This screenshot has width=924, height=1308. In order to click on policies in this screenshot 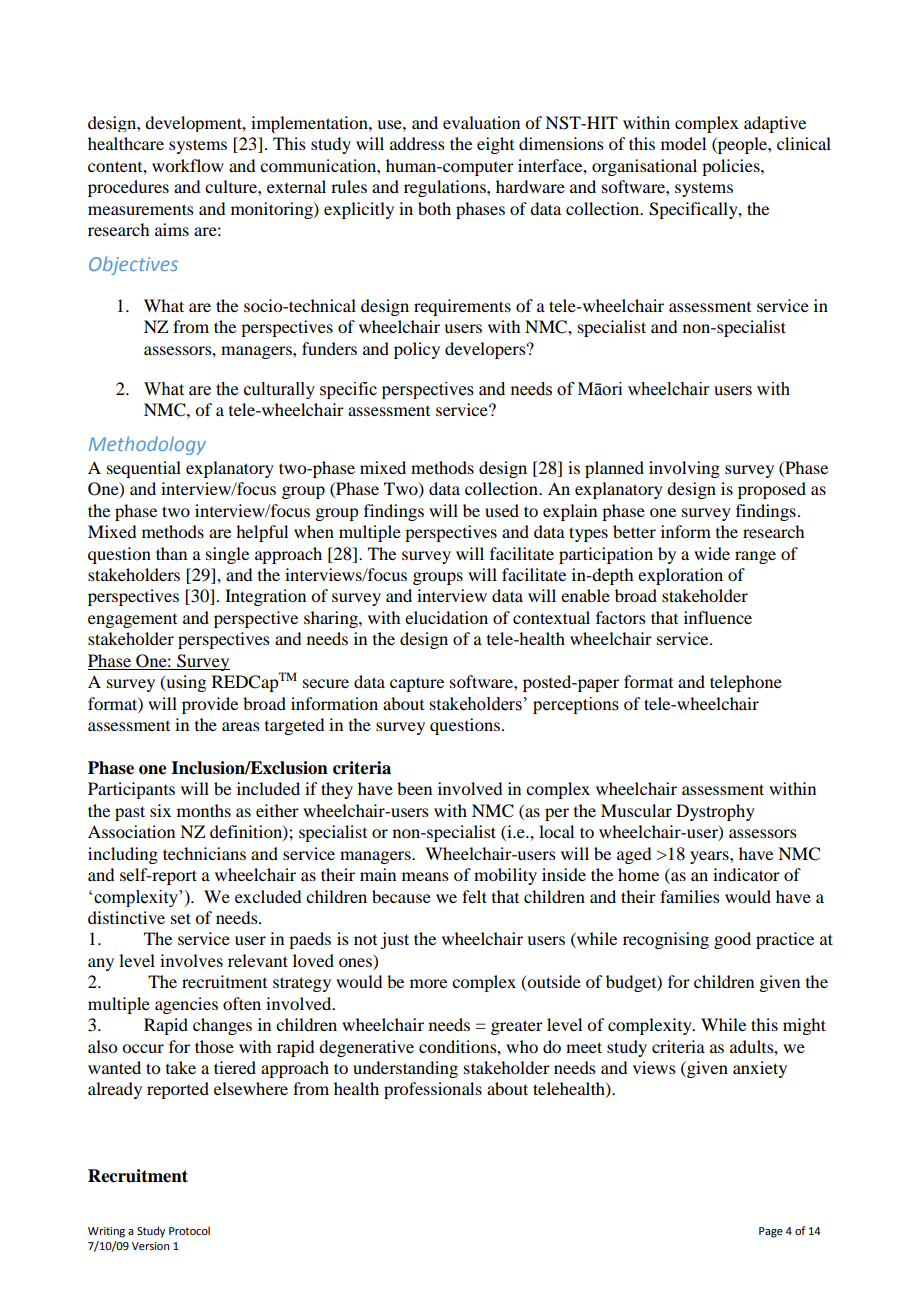, I will do `click(732, 167)`.
